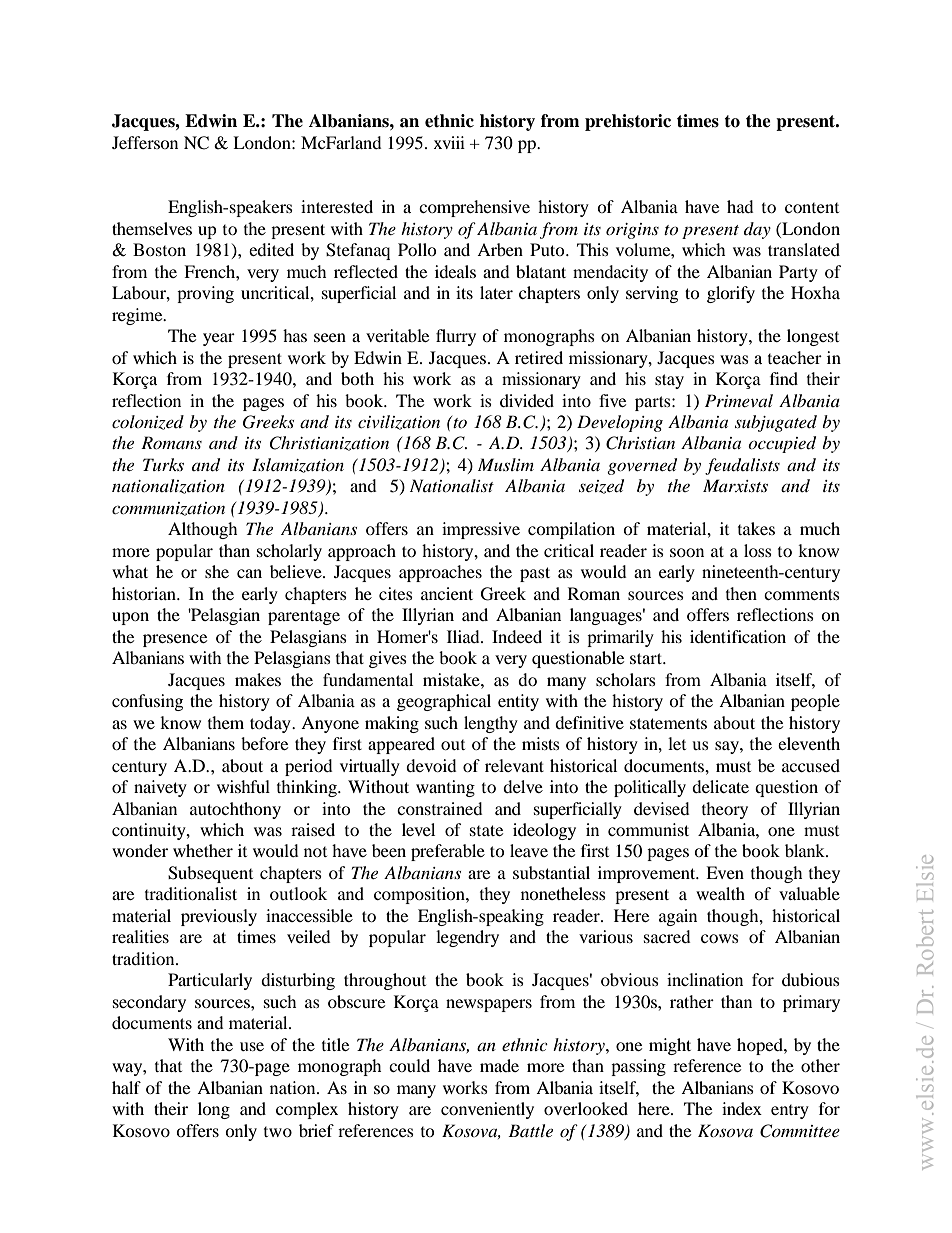  What do you see at coordinates (739, 400) in the document?
I see `Primeval` at bounding box center [739, 400].
